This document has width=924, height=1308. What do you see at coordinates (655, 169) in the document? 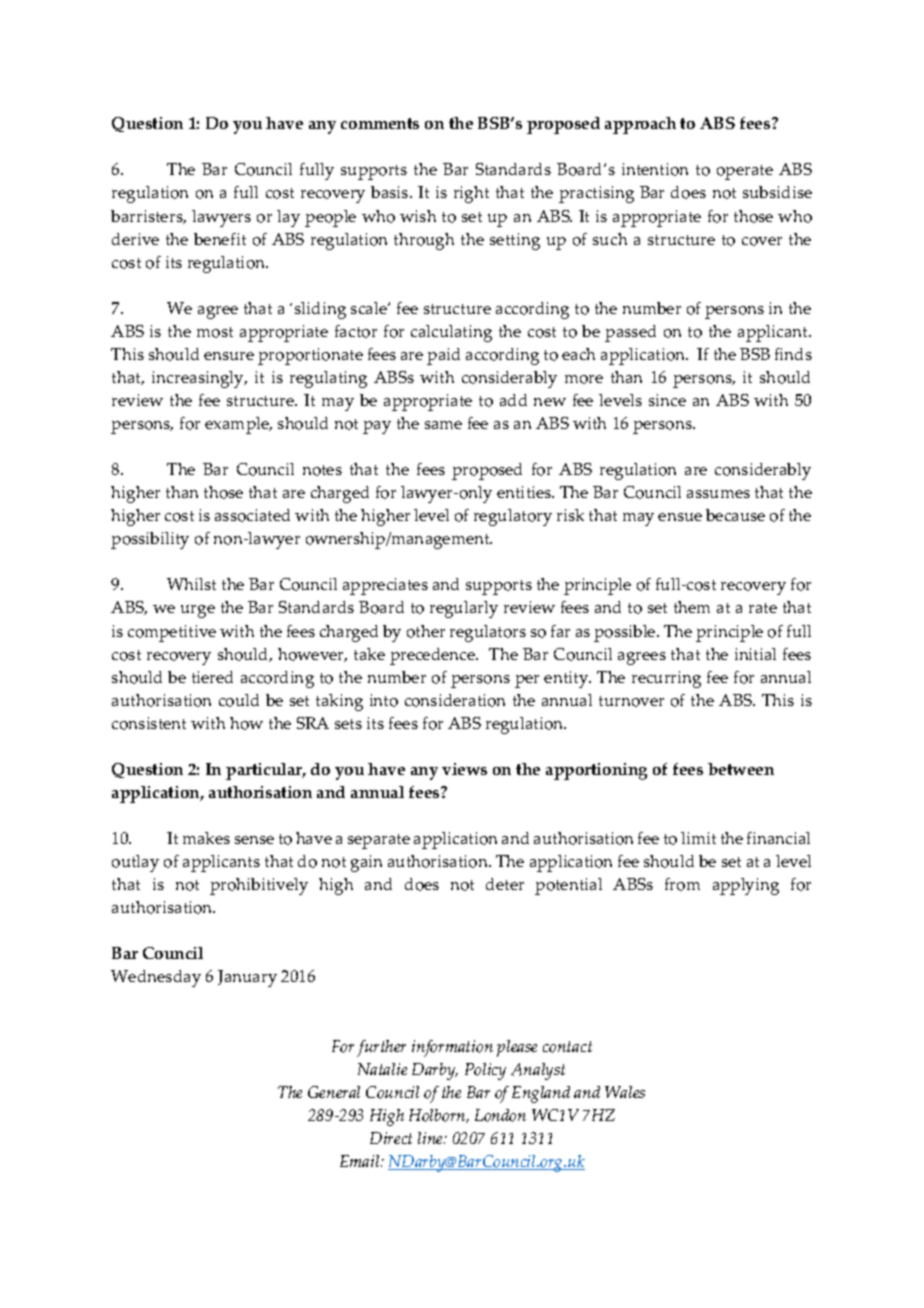
I see `intention` at bounding box center [655, 169].
